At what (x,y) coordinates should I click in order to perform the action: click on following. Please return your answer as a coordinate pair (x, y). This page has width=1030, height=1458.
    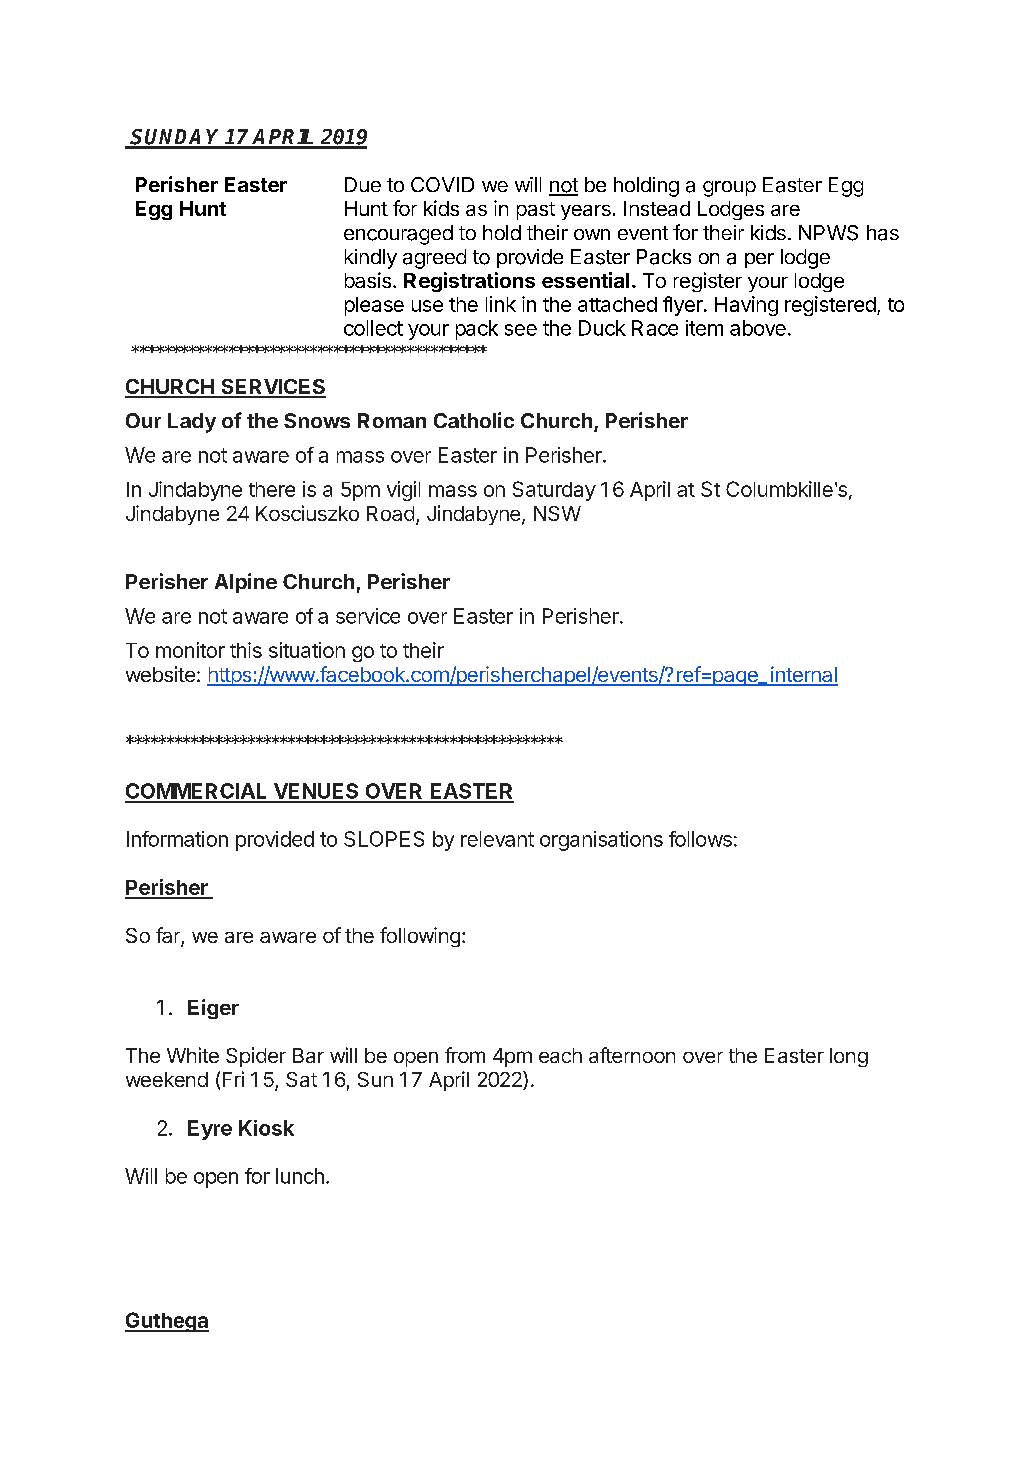
    Looking at the image, I should click on (420, 937).
